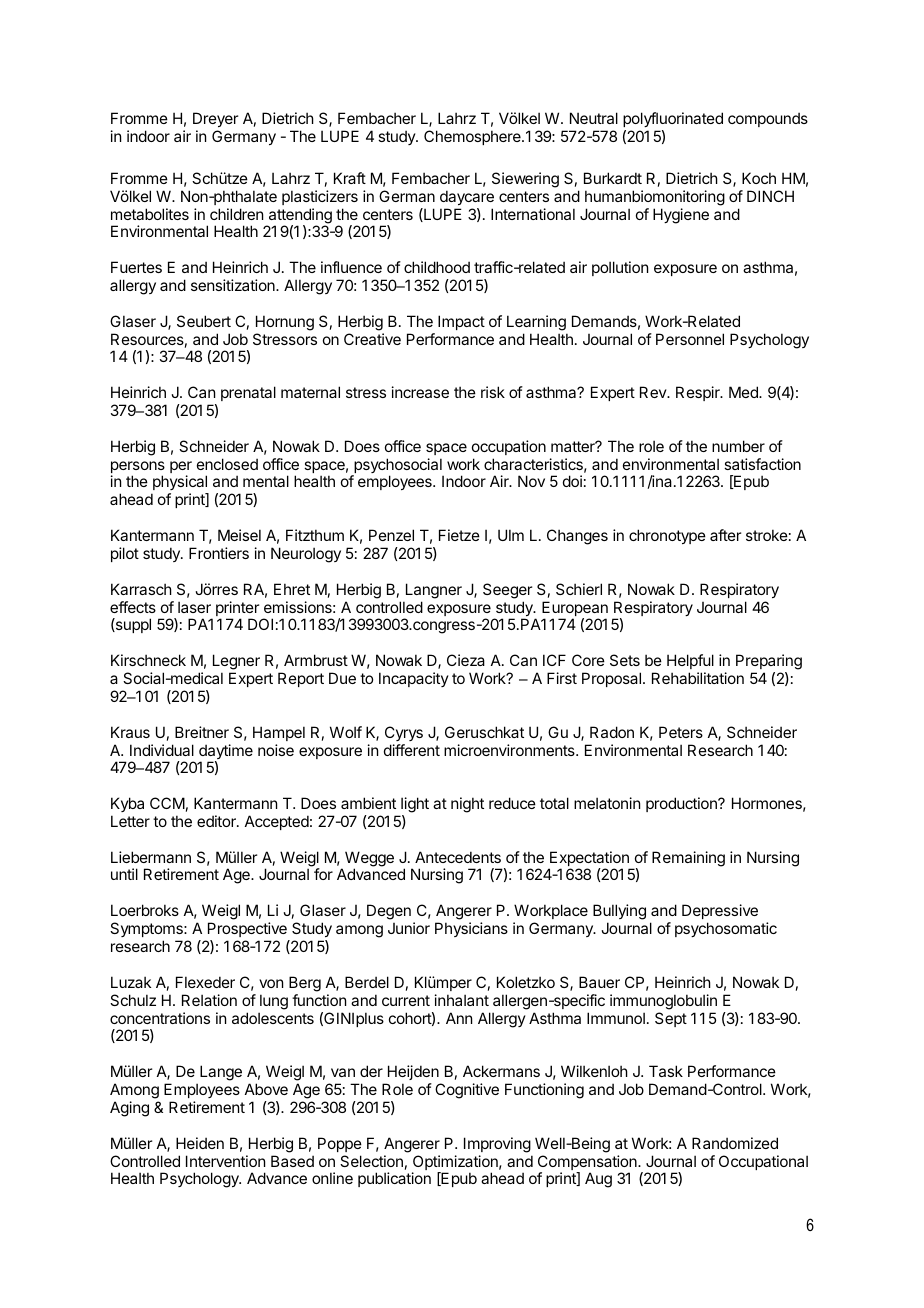 Image resolution: width=924 pixels, height=1308 pixels. I want to click on physical, so click(180, 484).
